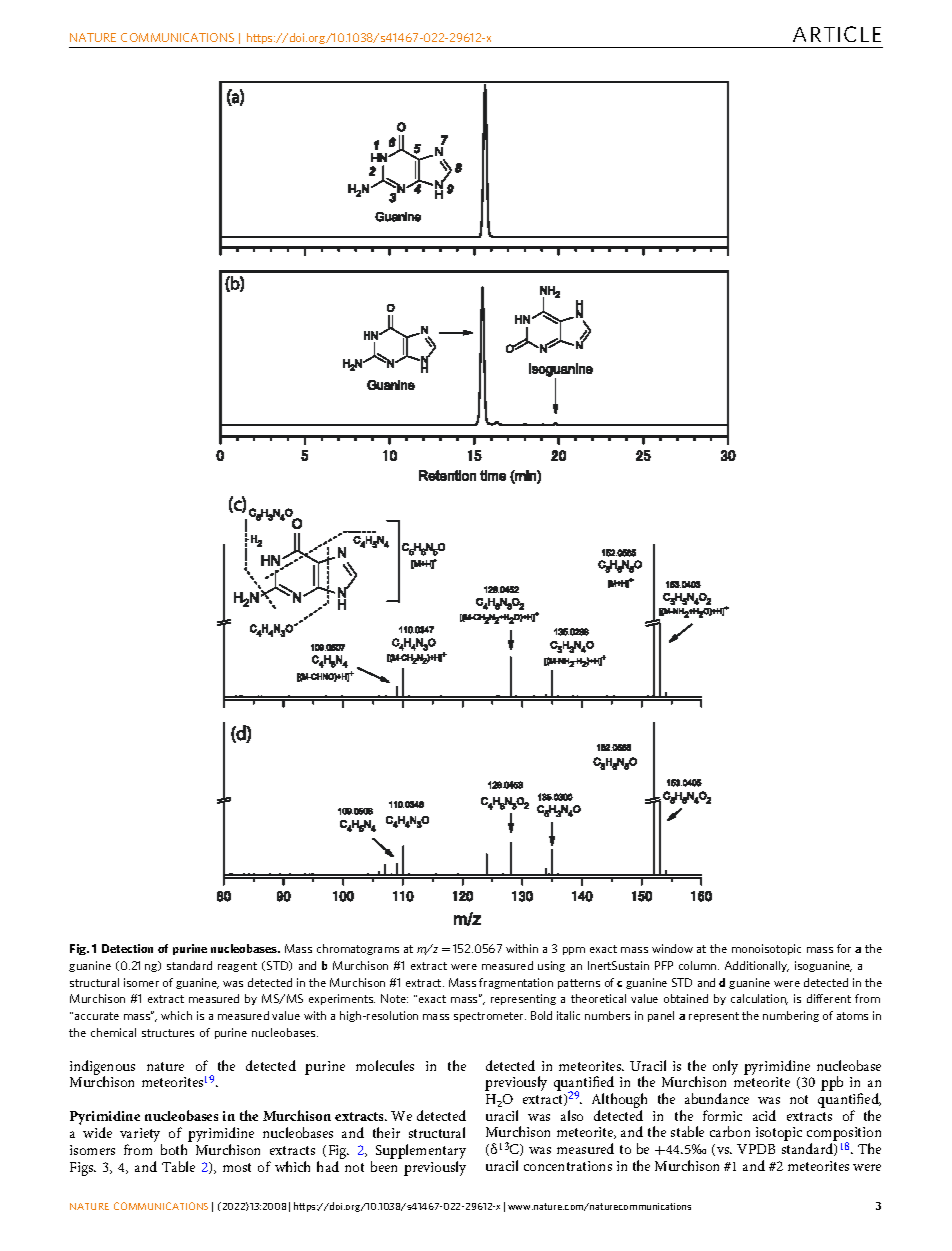 The height and width of the screenshot is (1251, 952). I want to click on chromatograms, so click(358, 949).
